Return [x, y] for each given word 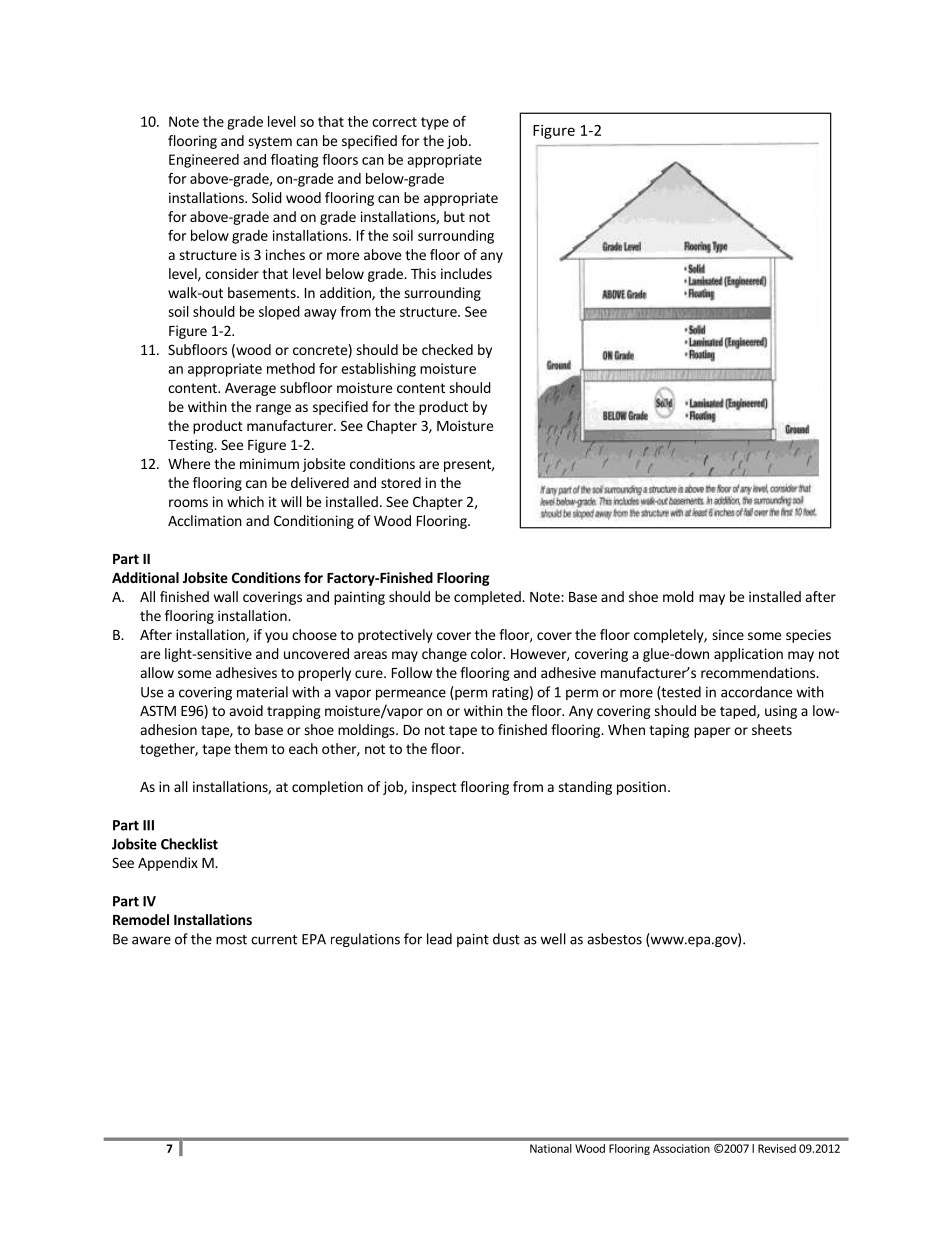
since [728, 634]
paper [712, 732]
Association [681, 1148]
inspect [434, 788]
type [435, 123]
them [250, 748]
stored [401, 482]
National [551, 1148]
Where [189, 463]
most [231, 940]
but [454, 216]
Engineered [204, 161]
